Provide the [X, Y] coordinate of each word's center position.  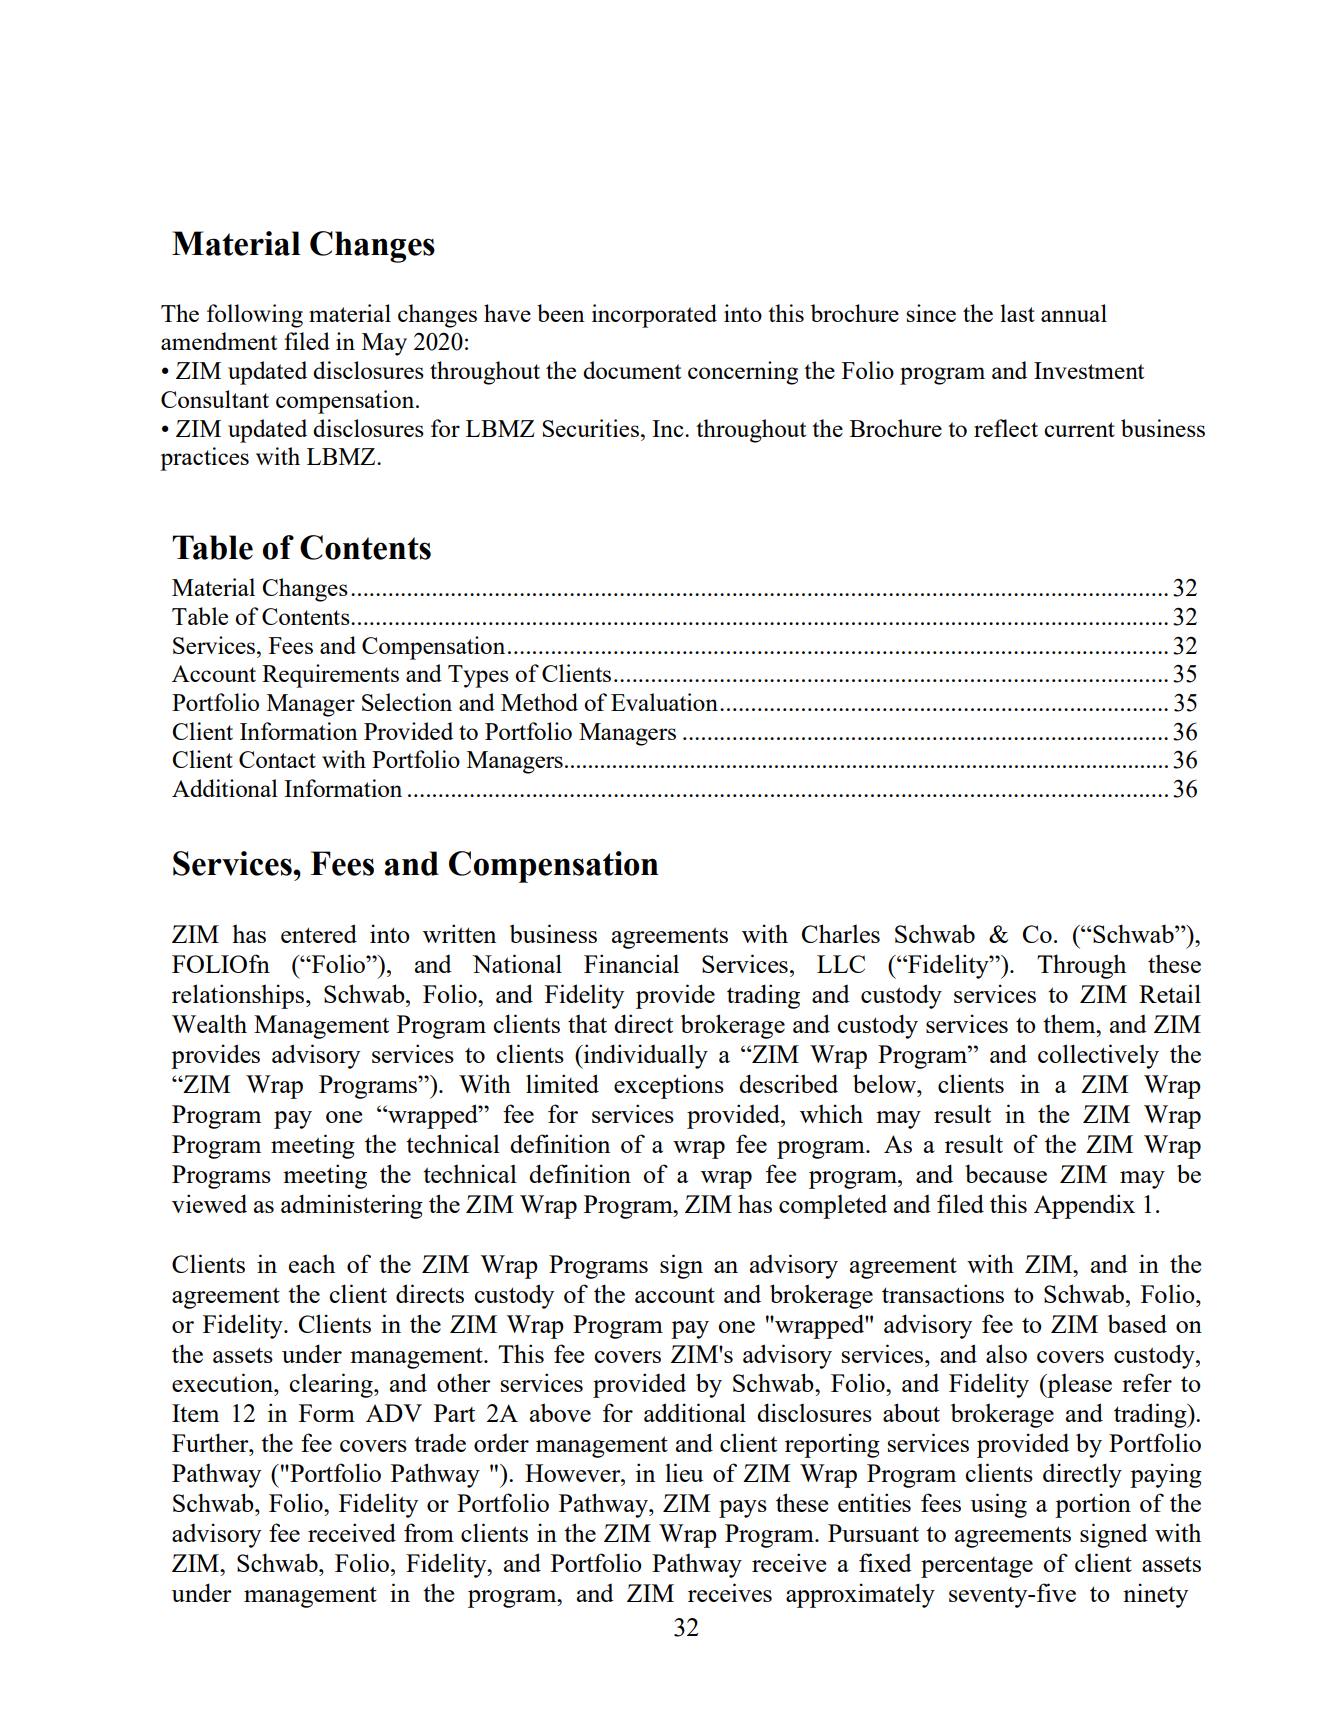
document [632, 370]
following [255, 316]
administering [352, 1206]
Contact [277, 759]
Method [539, 702]
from [429, 1532]
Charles [841, 933]
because [1006, 1173]
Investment [1089, 370]
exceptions [669, 1086]
